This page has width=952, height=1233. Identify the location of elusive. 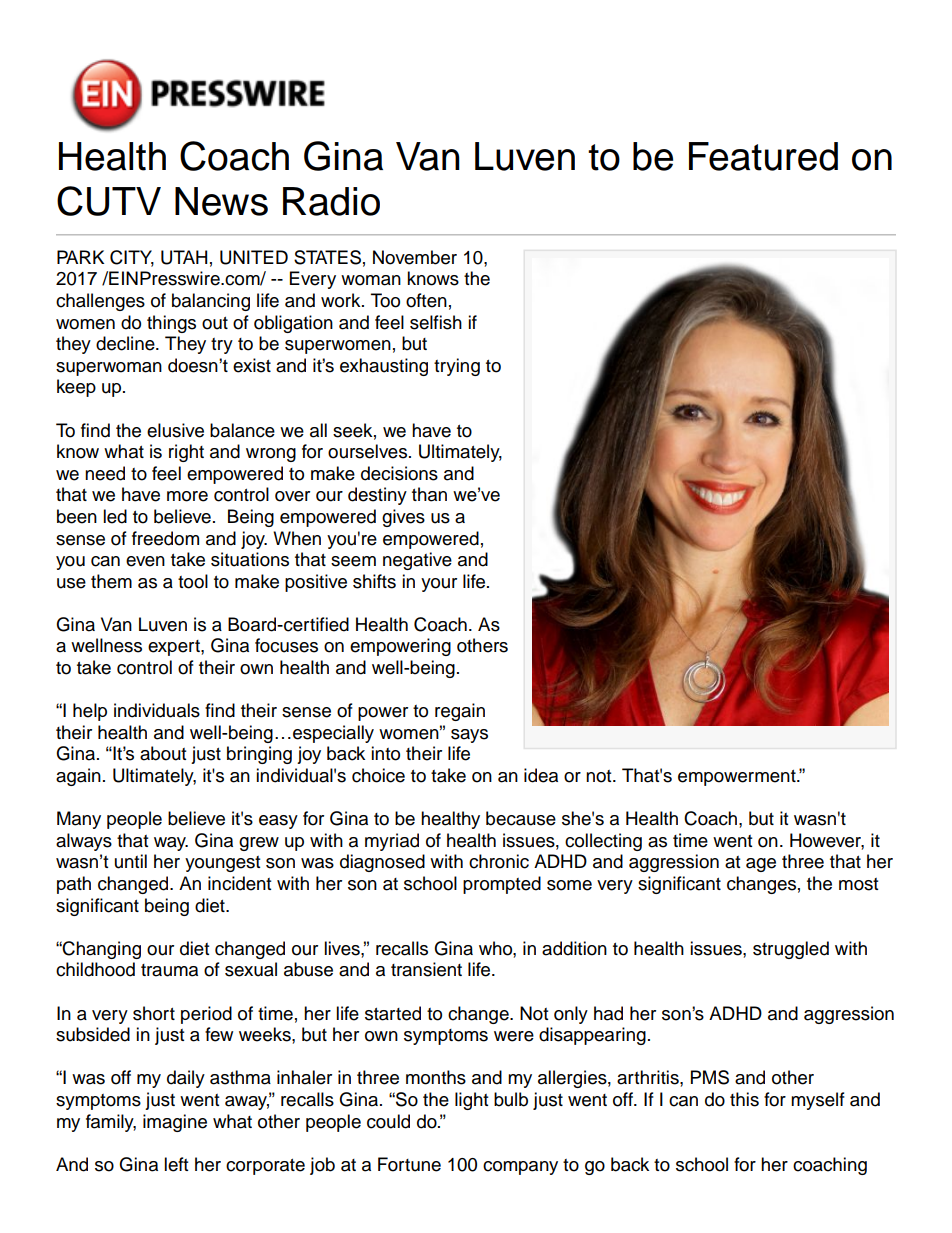
(175, 430).
